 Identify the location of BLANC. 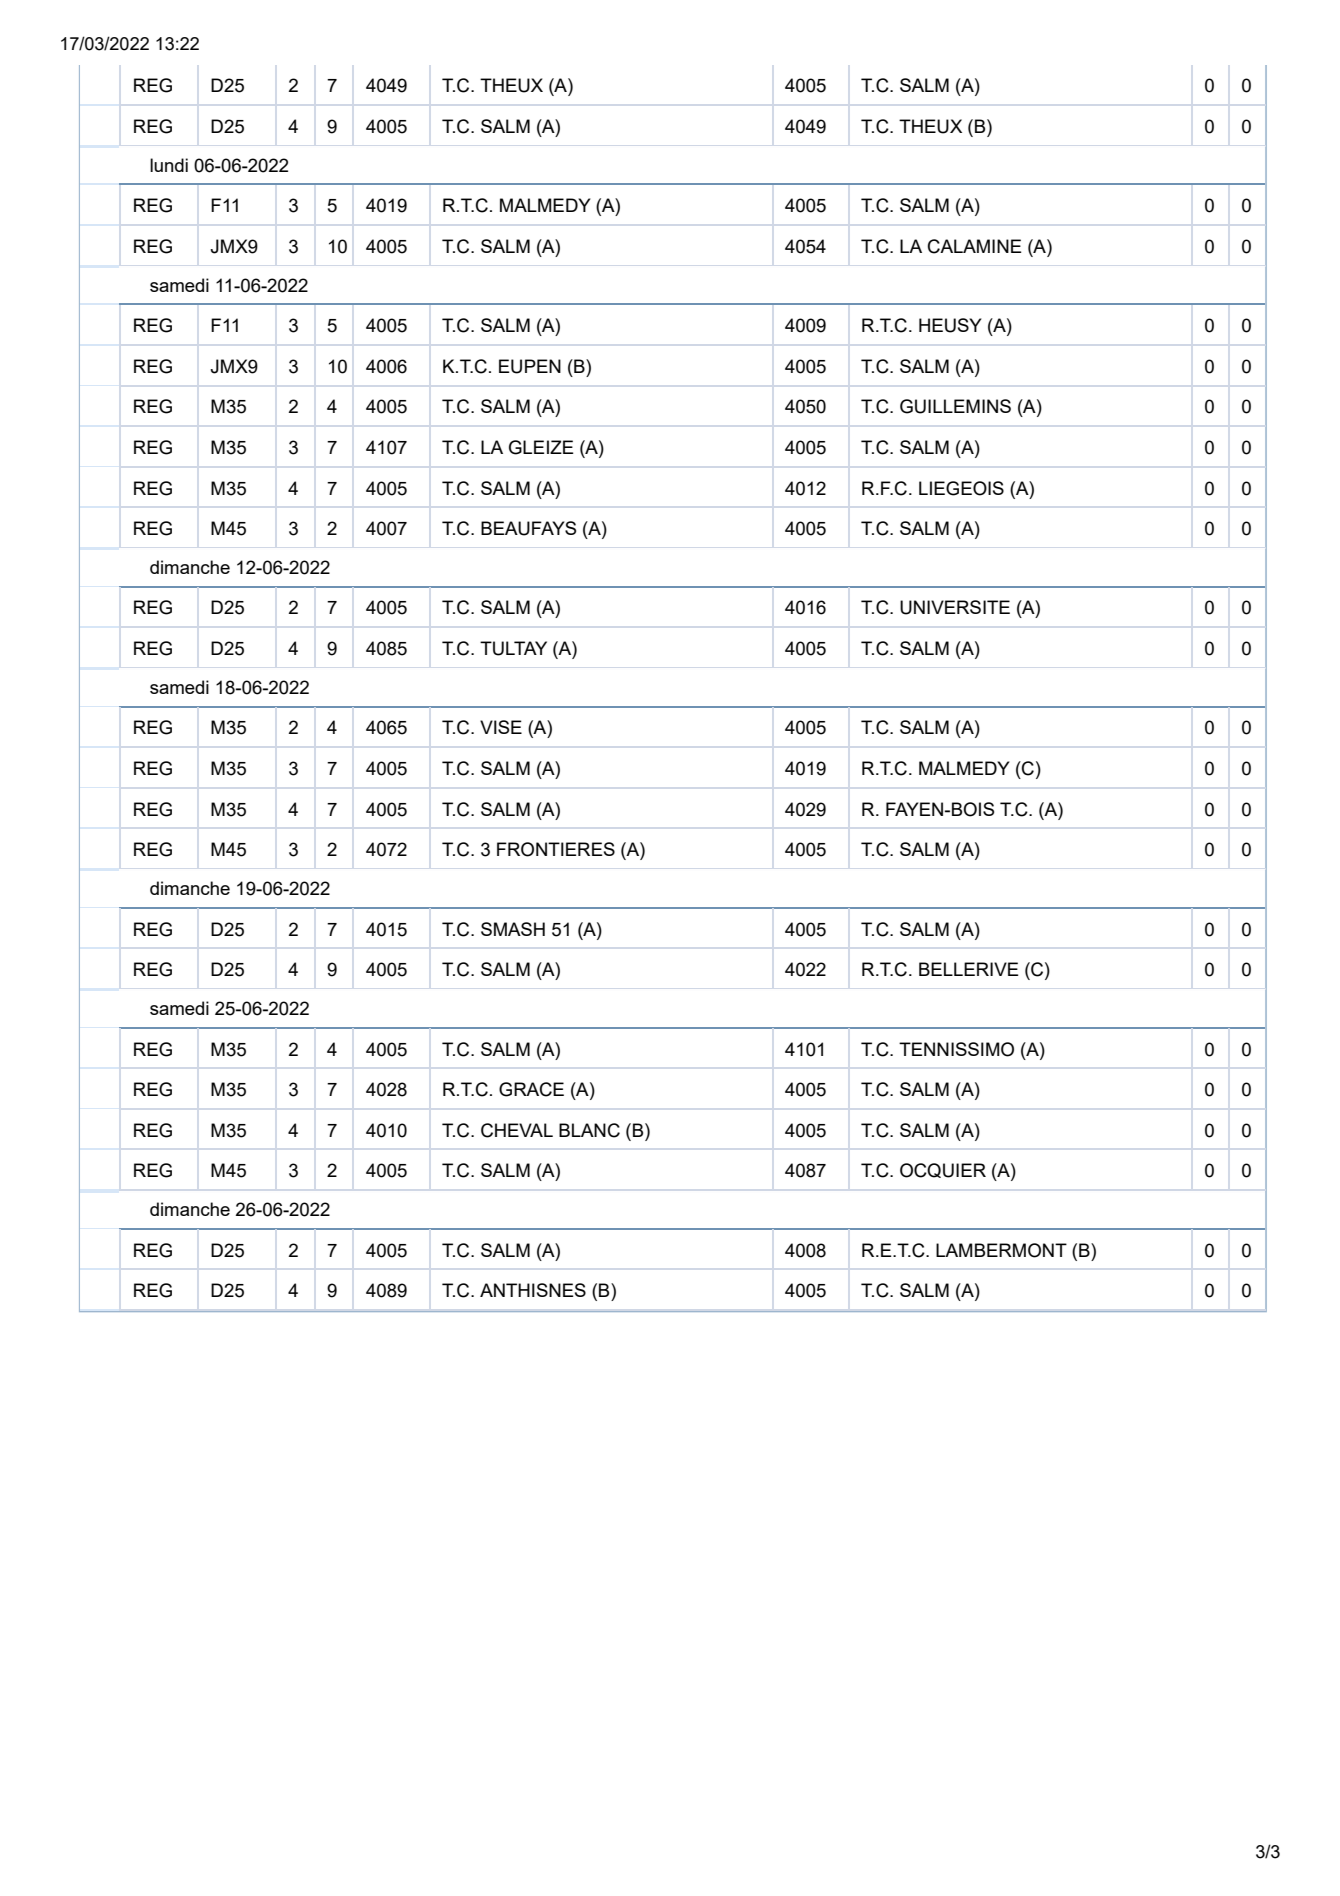
(589, 1130).
